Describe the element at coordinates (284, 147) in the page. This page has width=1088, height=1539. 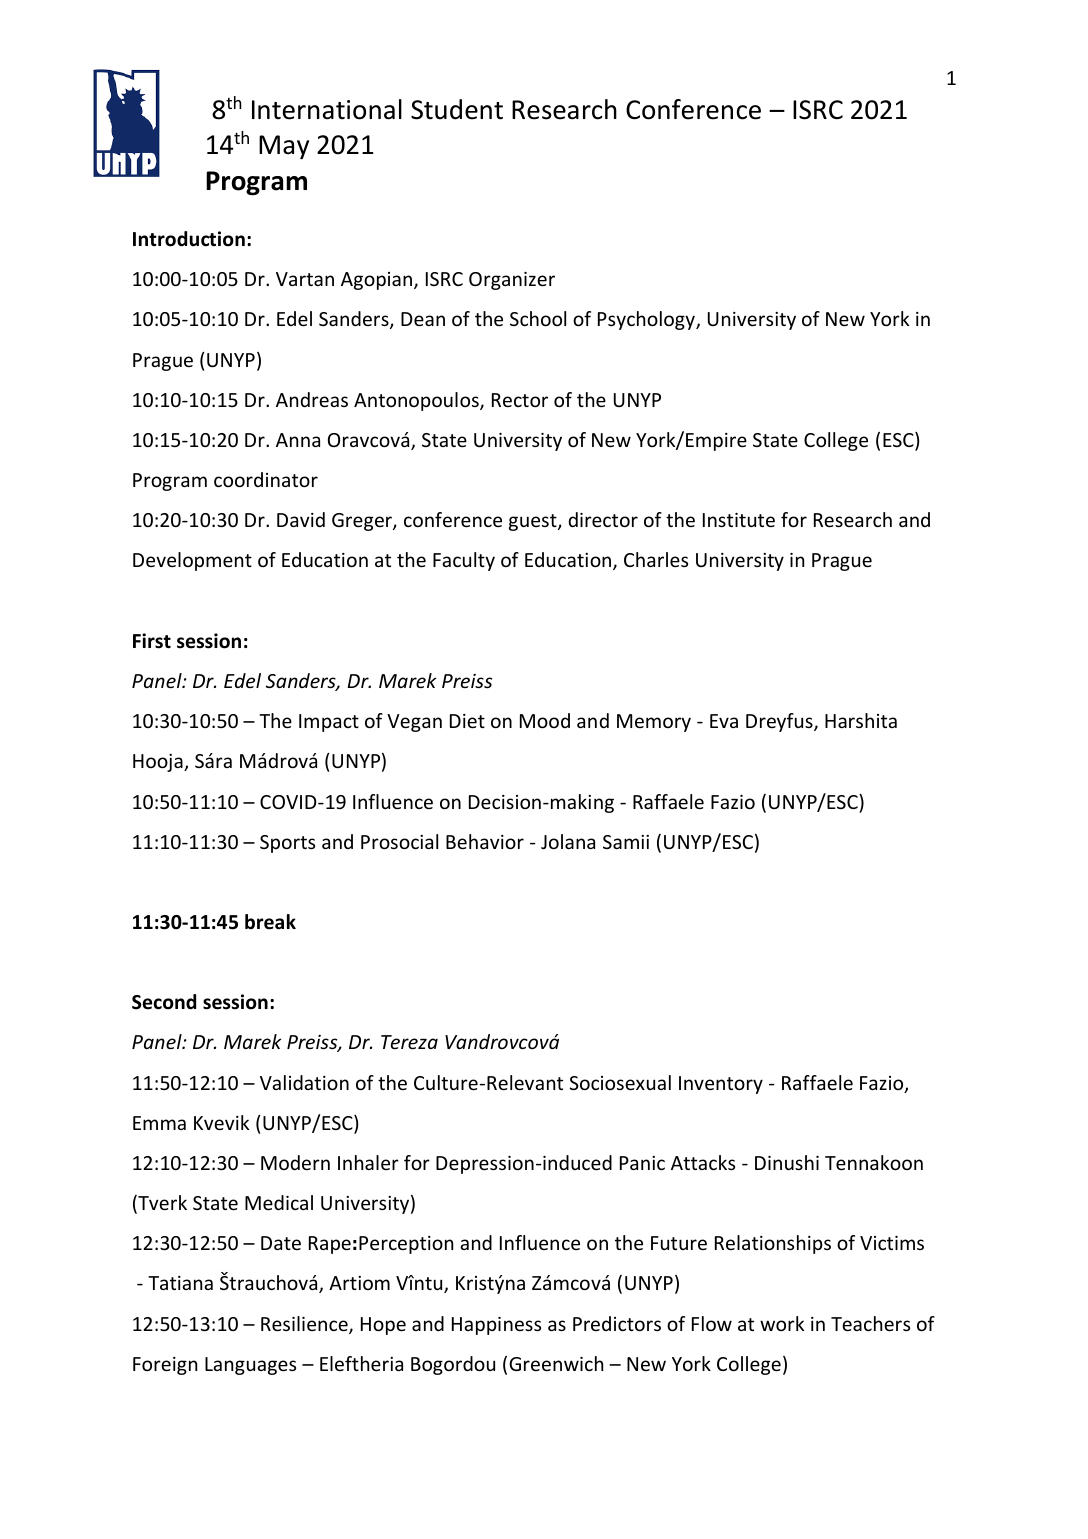
I see `May` at that location.
